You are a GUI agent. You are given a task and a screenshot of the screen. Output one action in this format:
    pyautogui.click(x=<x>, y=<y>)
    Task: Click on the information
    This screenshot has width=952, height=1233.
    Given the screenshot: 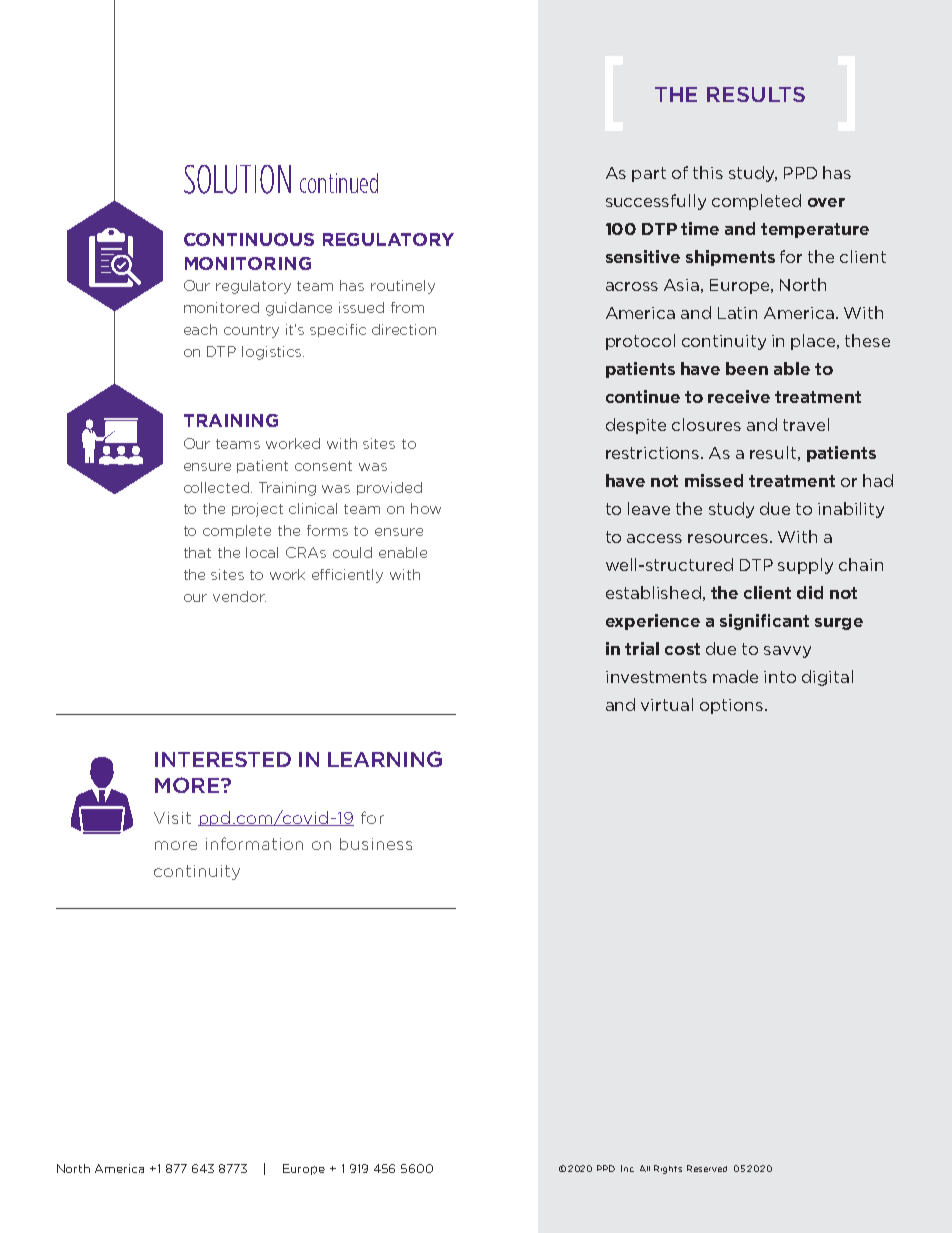 What is the action you would take?
    pyautogui.click(x=254, y=843)
